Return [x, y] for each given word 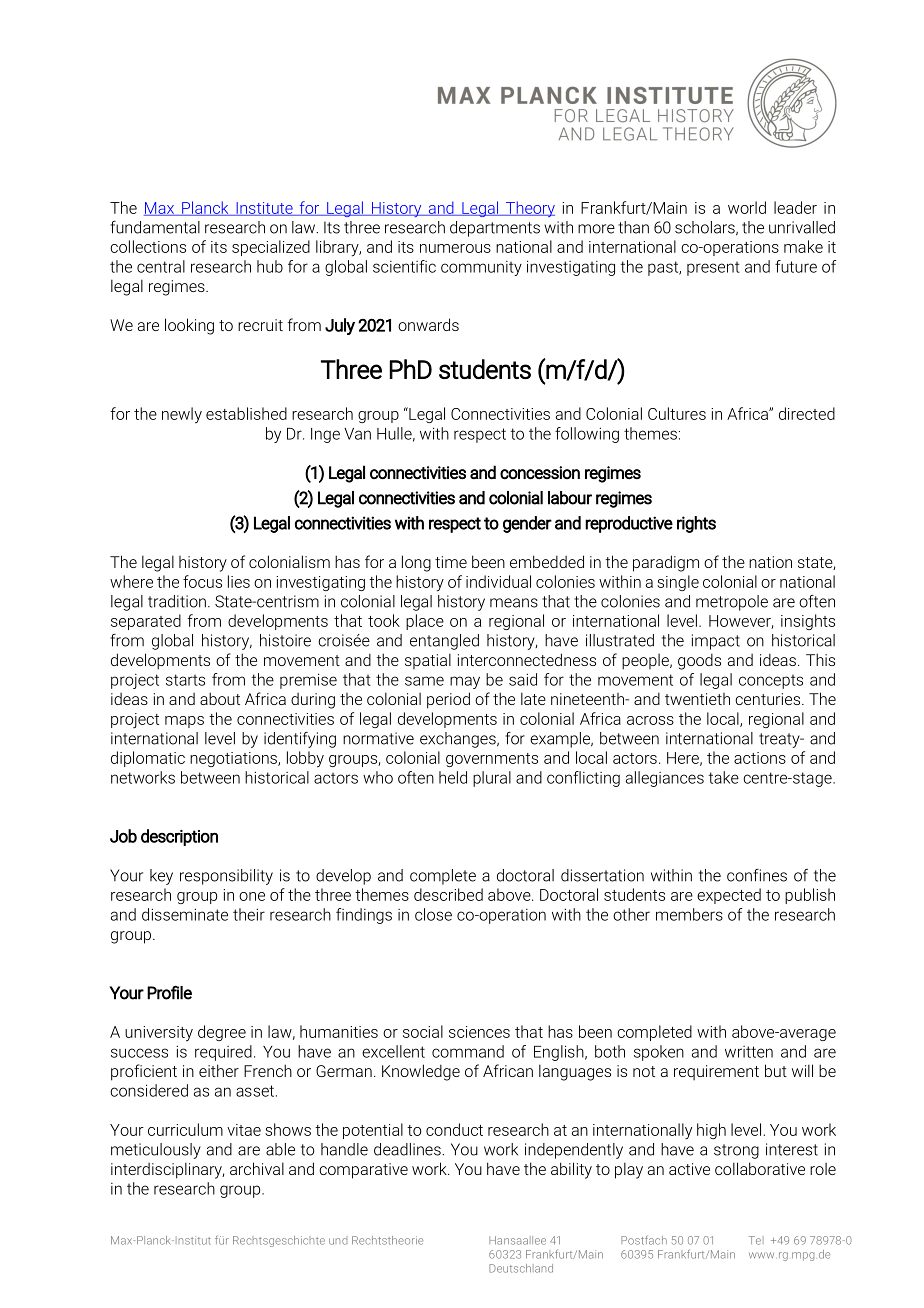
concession [540, 473]
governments [492, 760]
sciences [479, 1032]
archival [257, 1168]
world [747, 207]
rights [696, 524]
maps [184, 722]
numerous [455, 248]
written [749, 1052]
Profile [169, 992]
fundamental [155, 227]
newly [182, 415]
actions [760, 758]
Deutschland [521, 1268]
